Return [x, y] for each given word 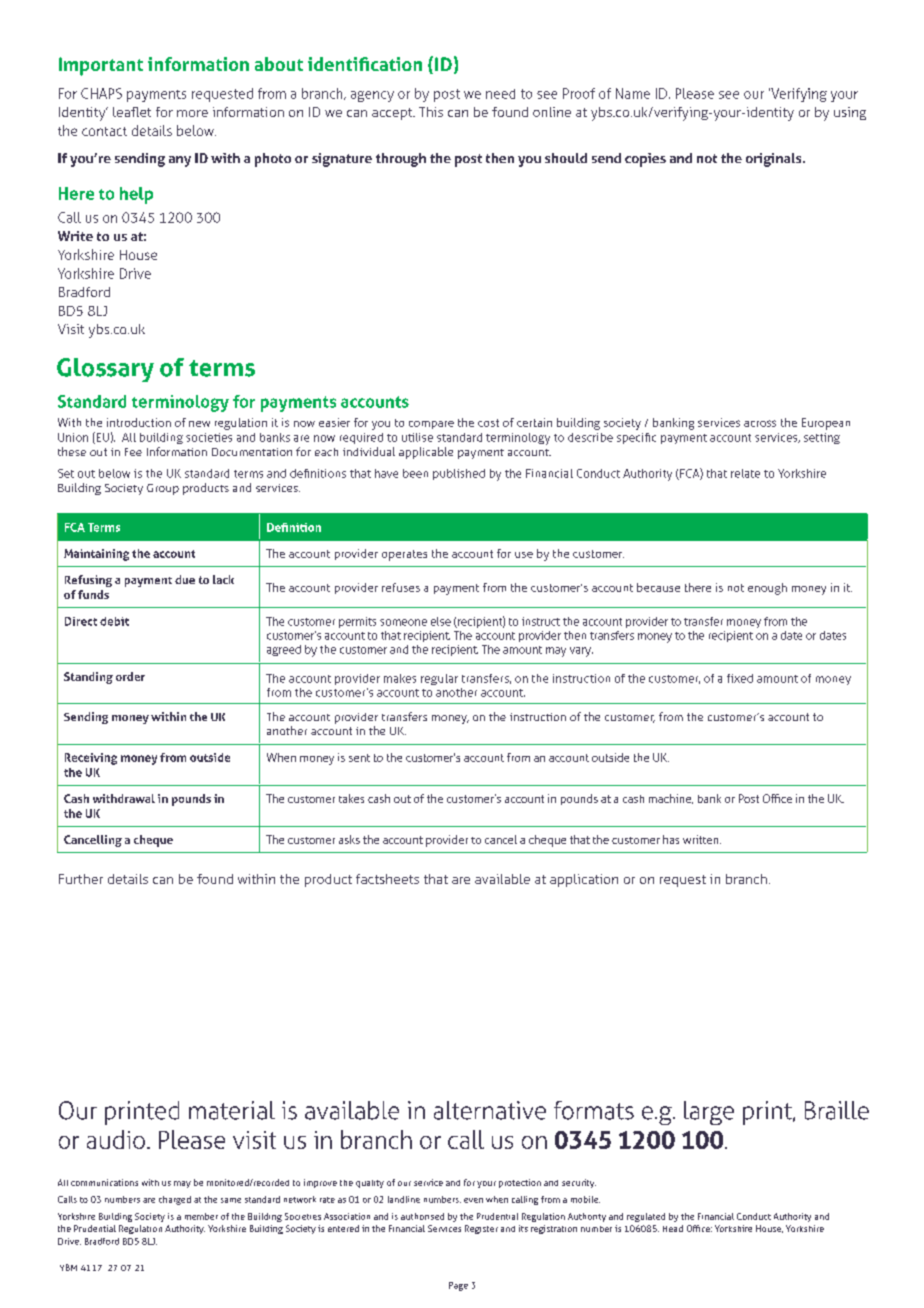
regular [439, 679]
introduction [139, 422]
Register [481, 1229]
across [760, 423]
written [702, 839]
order [130, 676]
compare [431, 425]
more [192, 113]
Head [673, 1228]
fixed [740, 678]
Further [81, 879]
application [584, 880]
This [431, 112]
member [201, 1216]
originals [775, 160]
